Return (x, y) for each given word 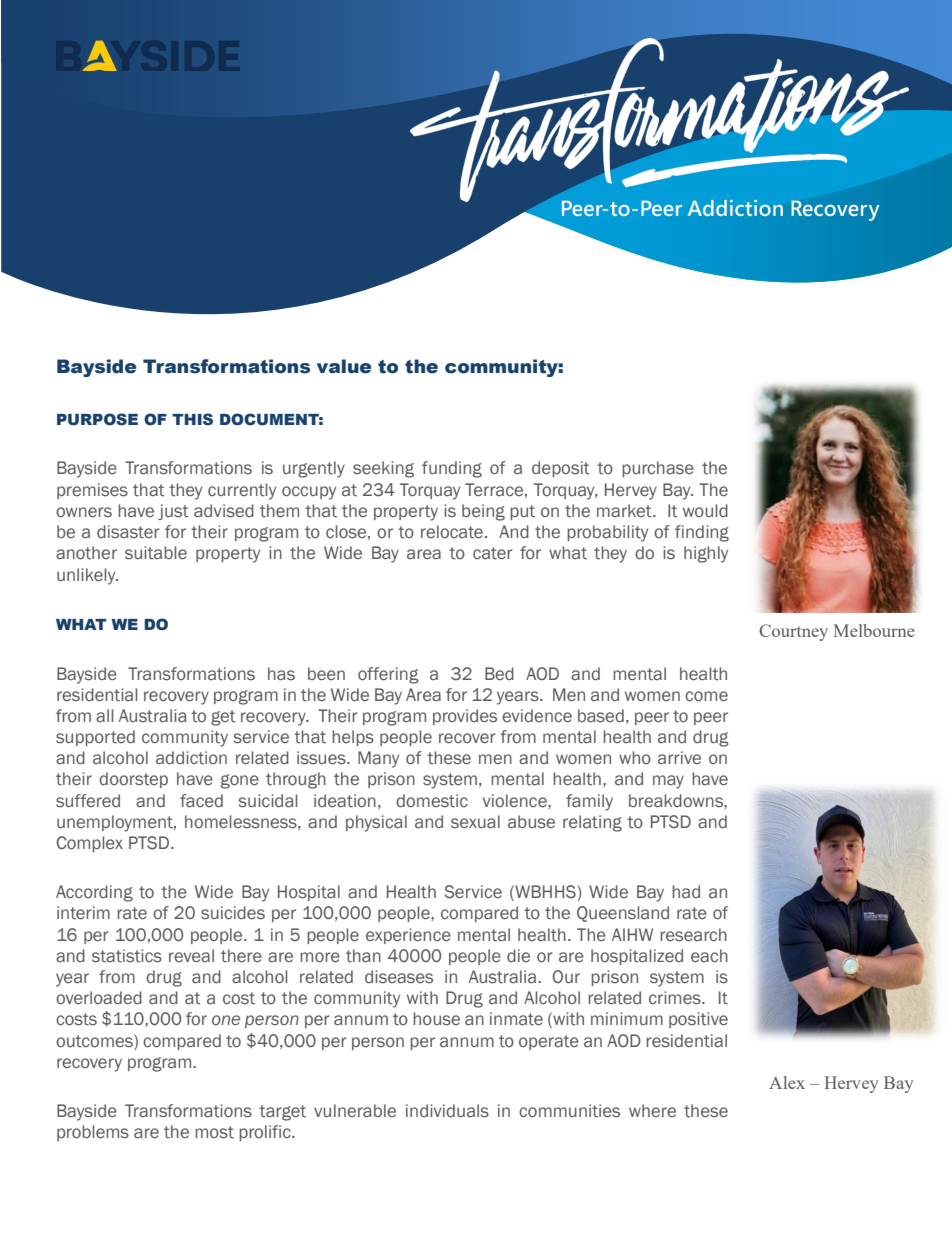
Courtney (793, 632)
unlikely (87, 576)
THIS (192, 419)
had (686, 891)
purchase (658, 469)
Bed (499, 673)
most (214, 1132)
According (94, 893)
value (344, 366)
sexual (475, 822)
